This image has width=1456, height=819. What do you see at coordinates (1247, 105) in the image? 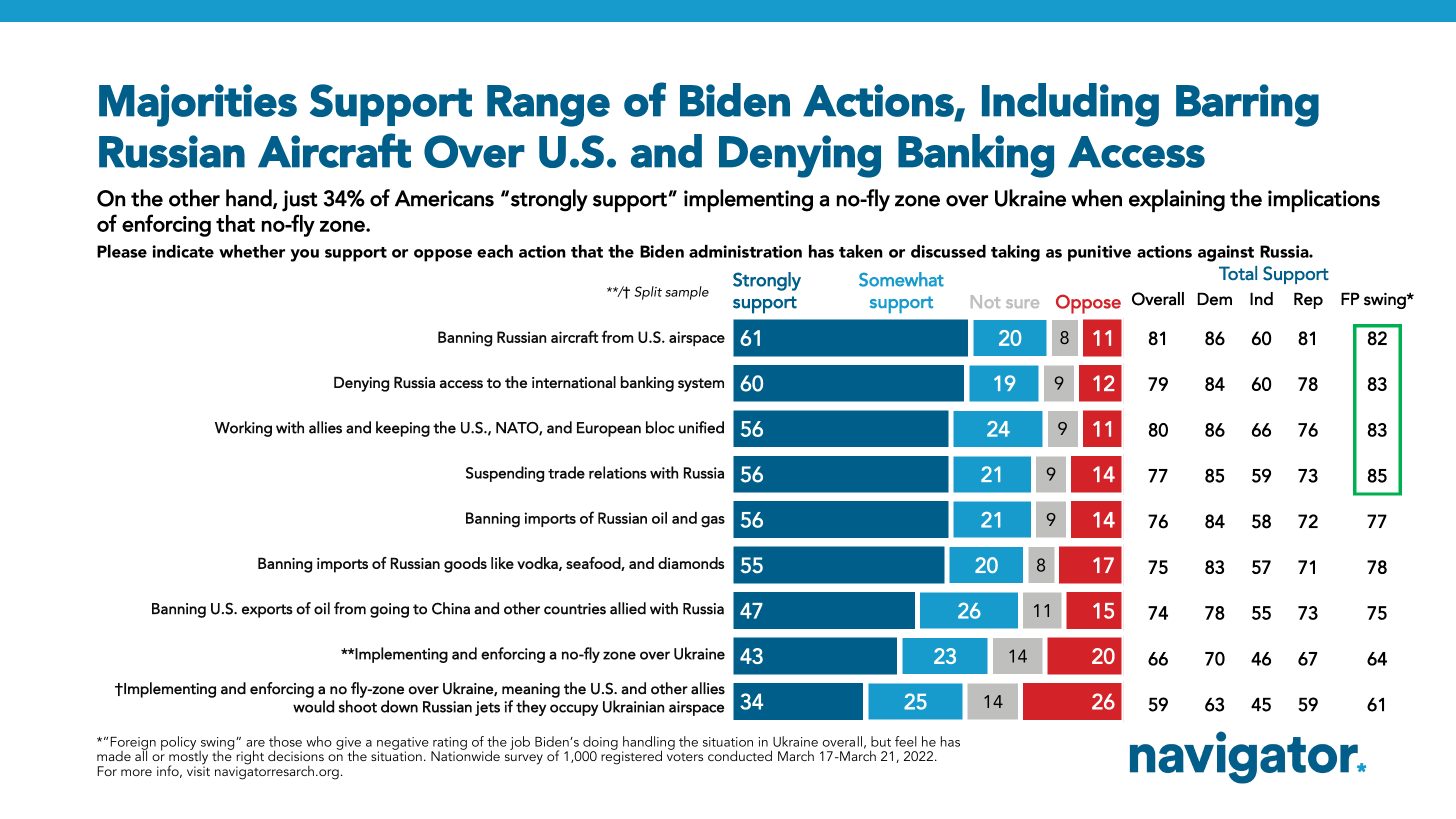
I see `Barring` at bounding box center [1247, 105].
